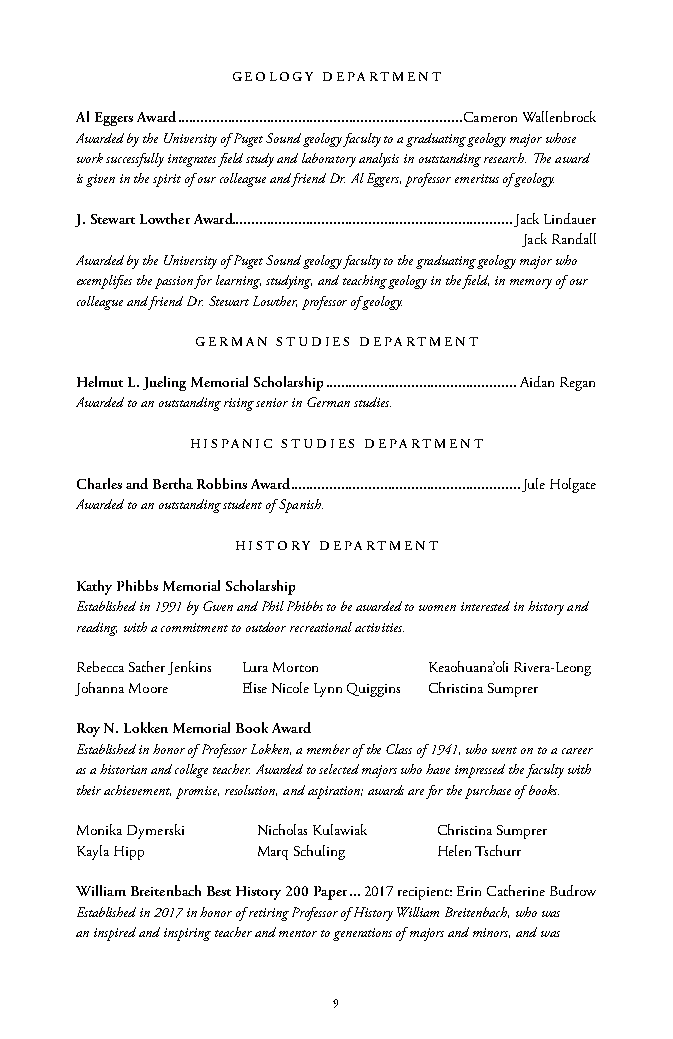 The height and width of the image is (1039, 673). What do you see at coordinates (115, 934) in the image?
I see `inspired` at bounding box center [115, 934].
